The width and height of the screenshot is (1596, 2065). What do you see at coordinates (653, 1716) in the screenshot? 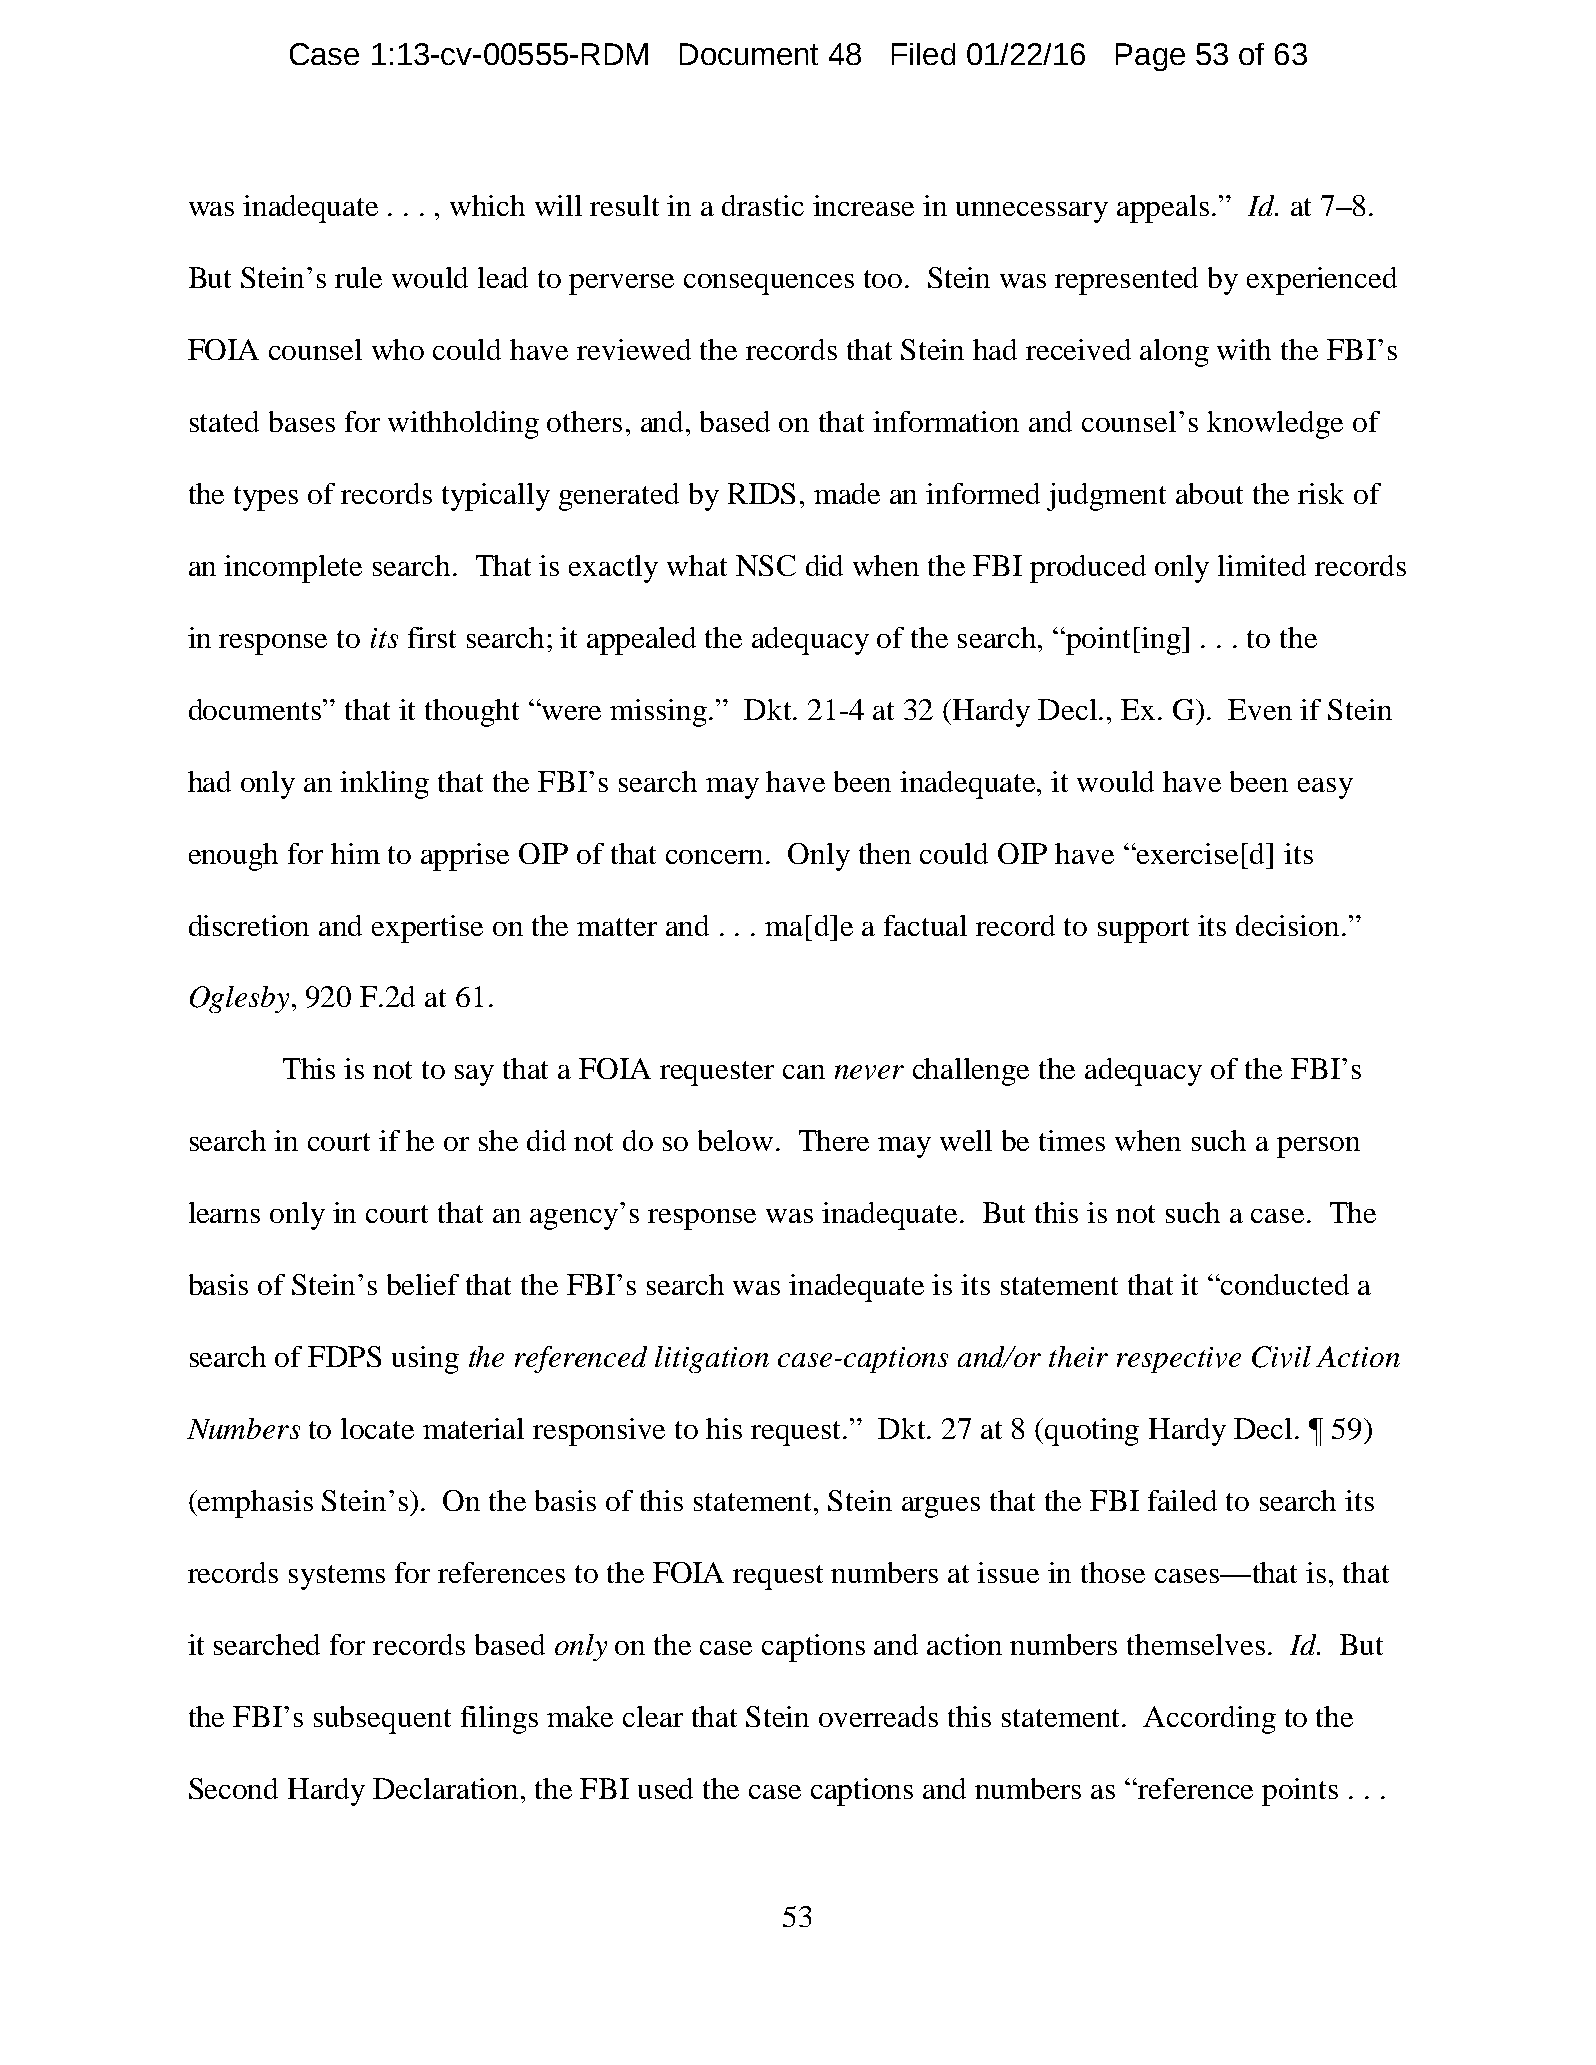
I see `clear` at bounding box center [653, 1716].
